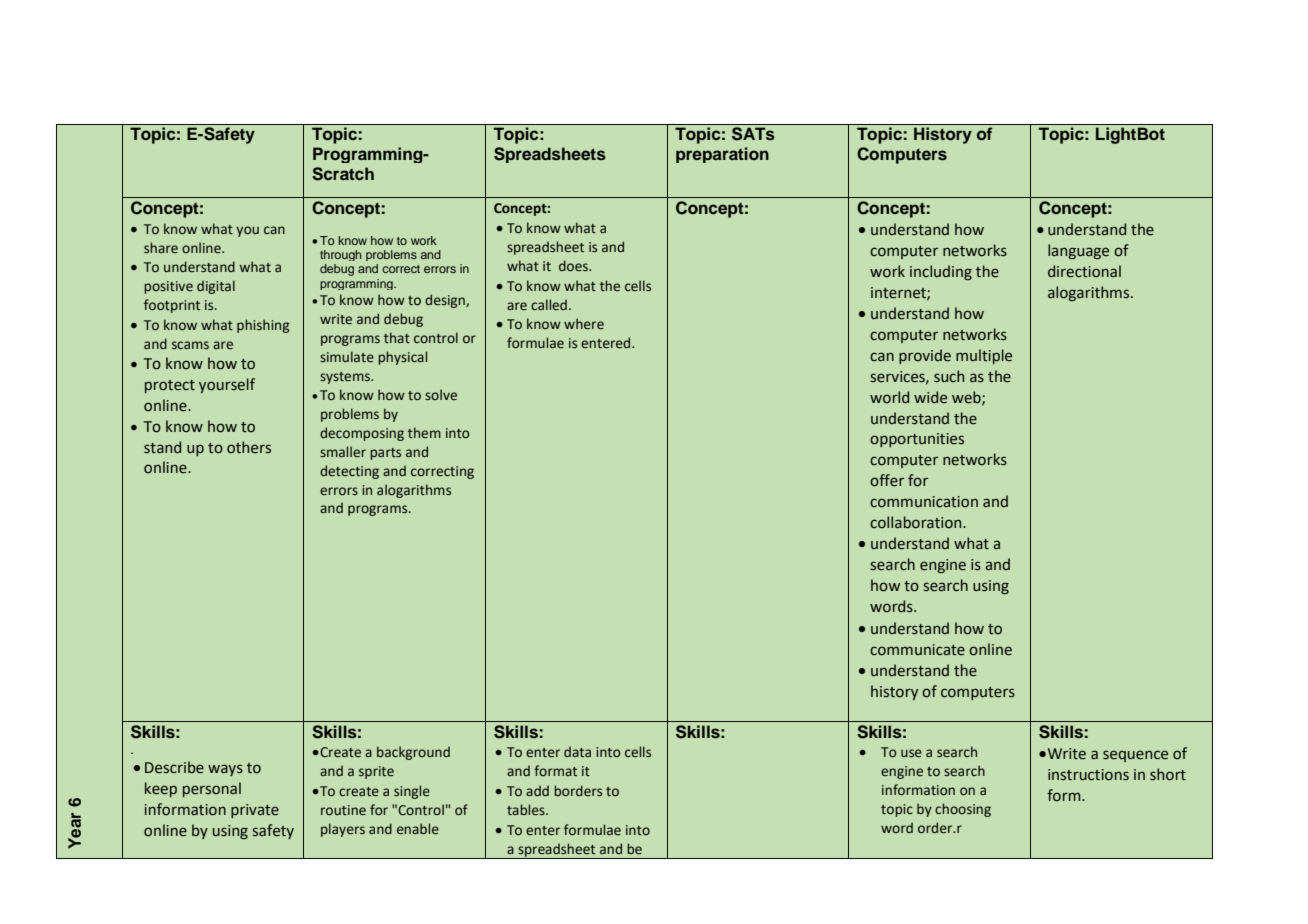 This screenshot has height=924, width=1308. What do you see at coordinates (349, 472) in the screenshot?
I see `detecting` at bounding box center [349, 472].
